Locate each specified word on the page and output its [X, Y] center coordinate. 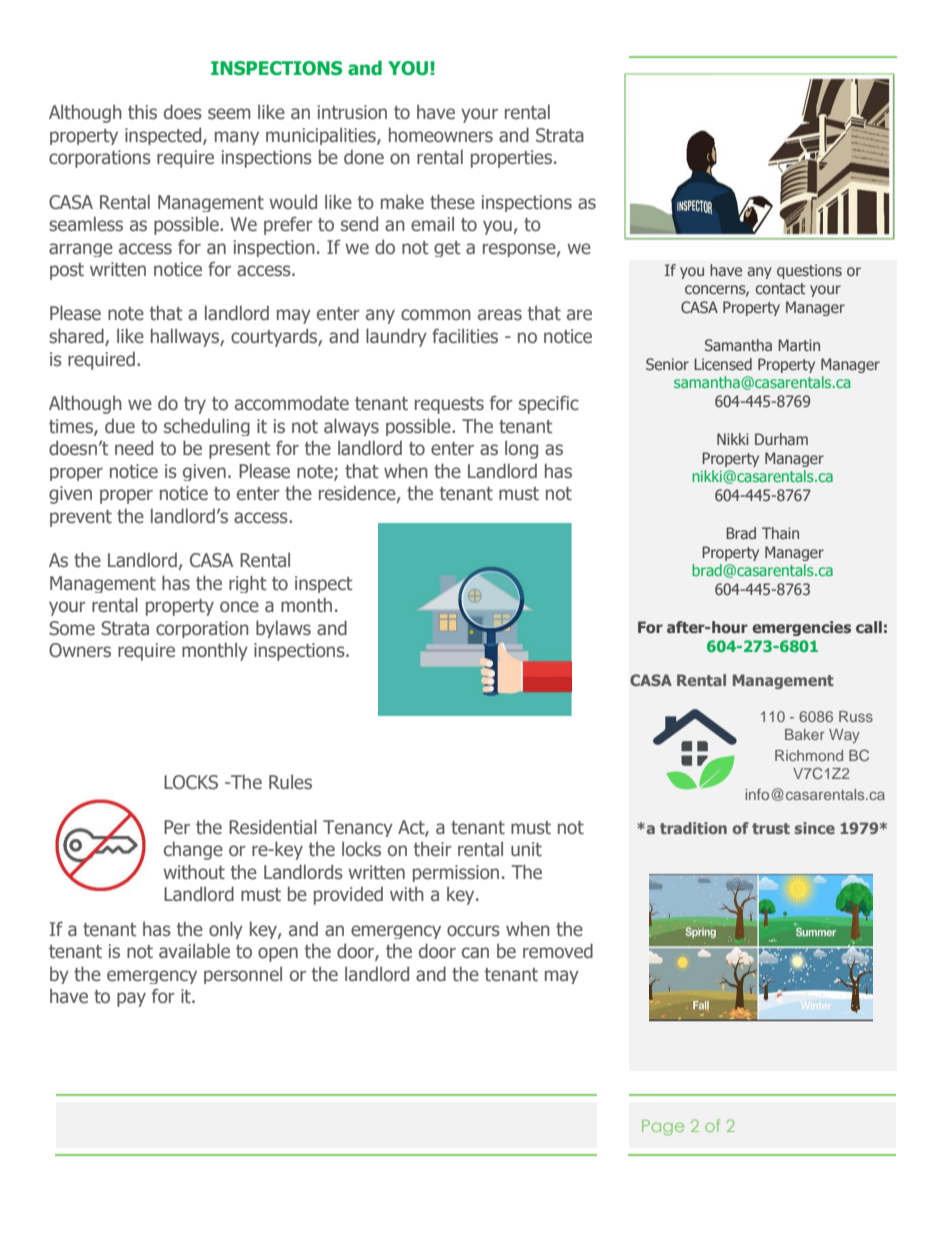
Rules [290, 782]
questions [809, 271]
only [226, 930]
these [452, 202]
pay [131, 999]
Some [72, 628]
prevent [81, 518]
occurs [473, 931]
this [142, 112]
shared [77, 337]
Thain [780, 533]
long [521, 449]
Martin [799, 345]
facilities [465, 336]
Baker [805, 734]
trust [771, 828]
